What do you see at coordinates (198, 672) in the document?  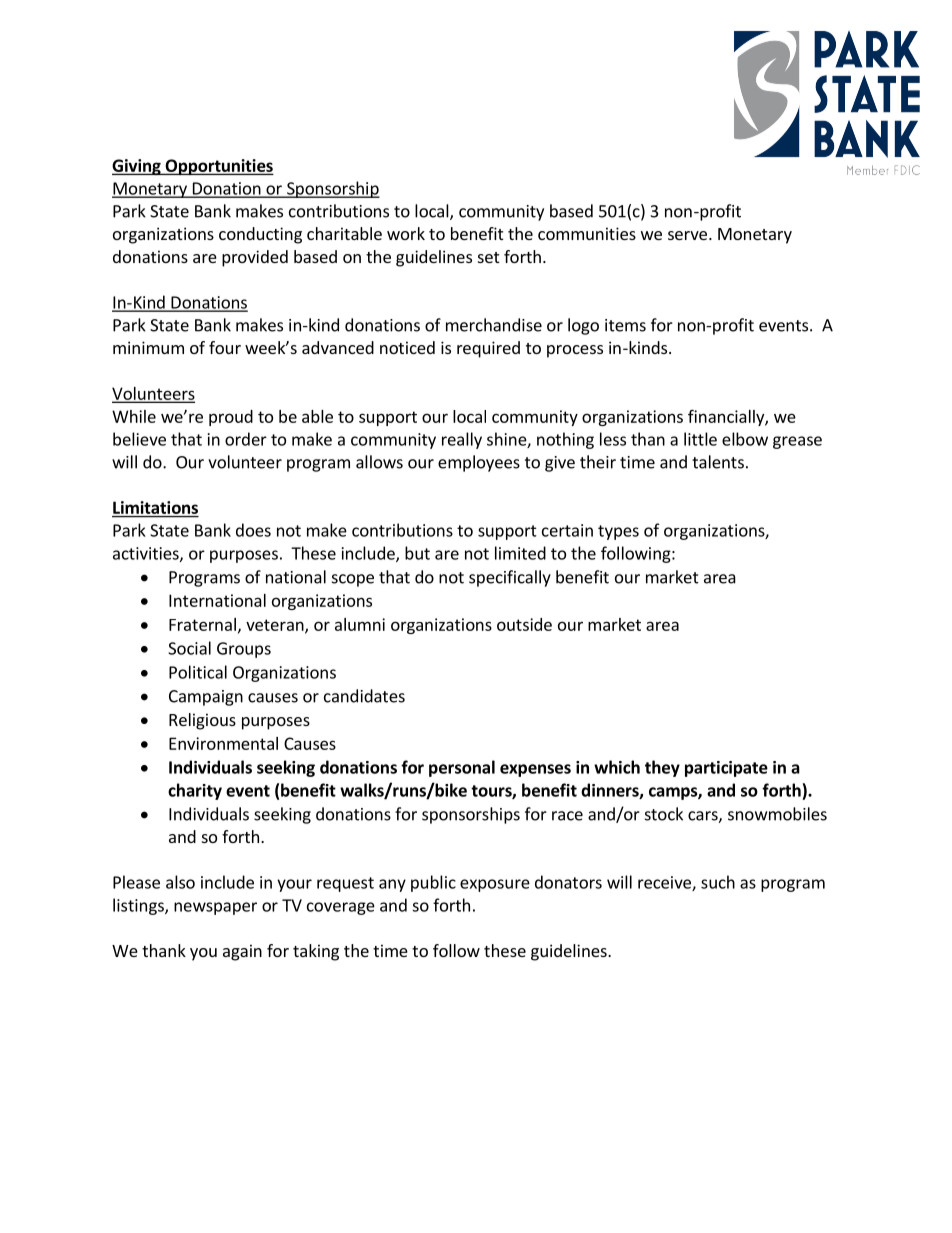 I see `Political` at bounding box center [198, 672].
